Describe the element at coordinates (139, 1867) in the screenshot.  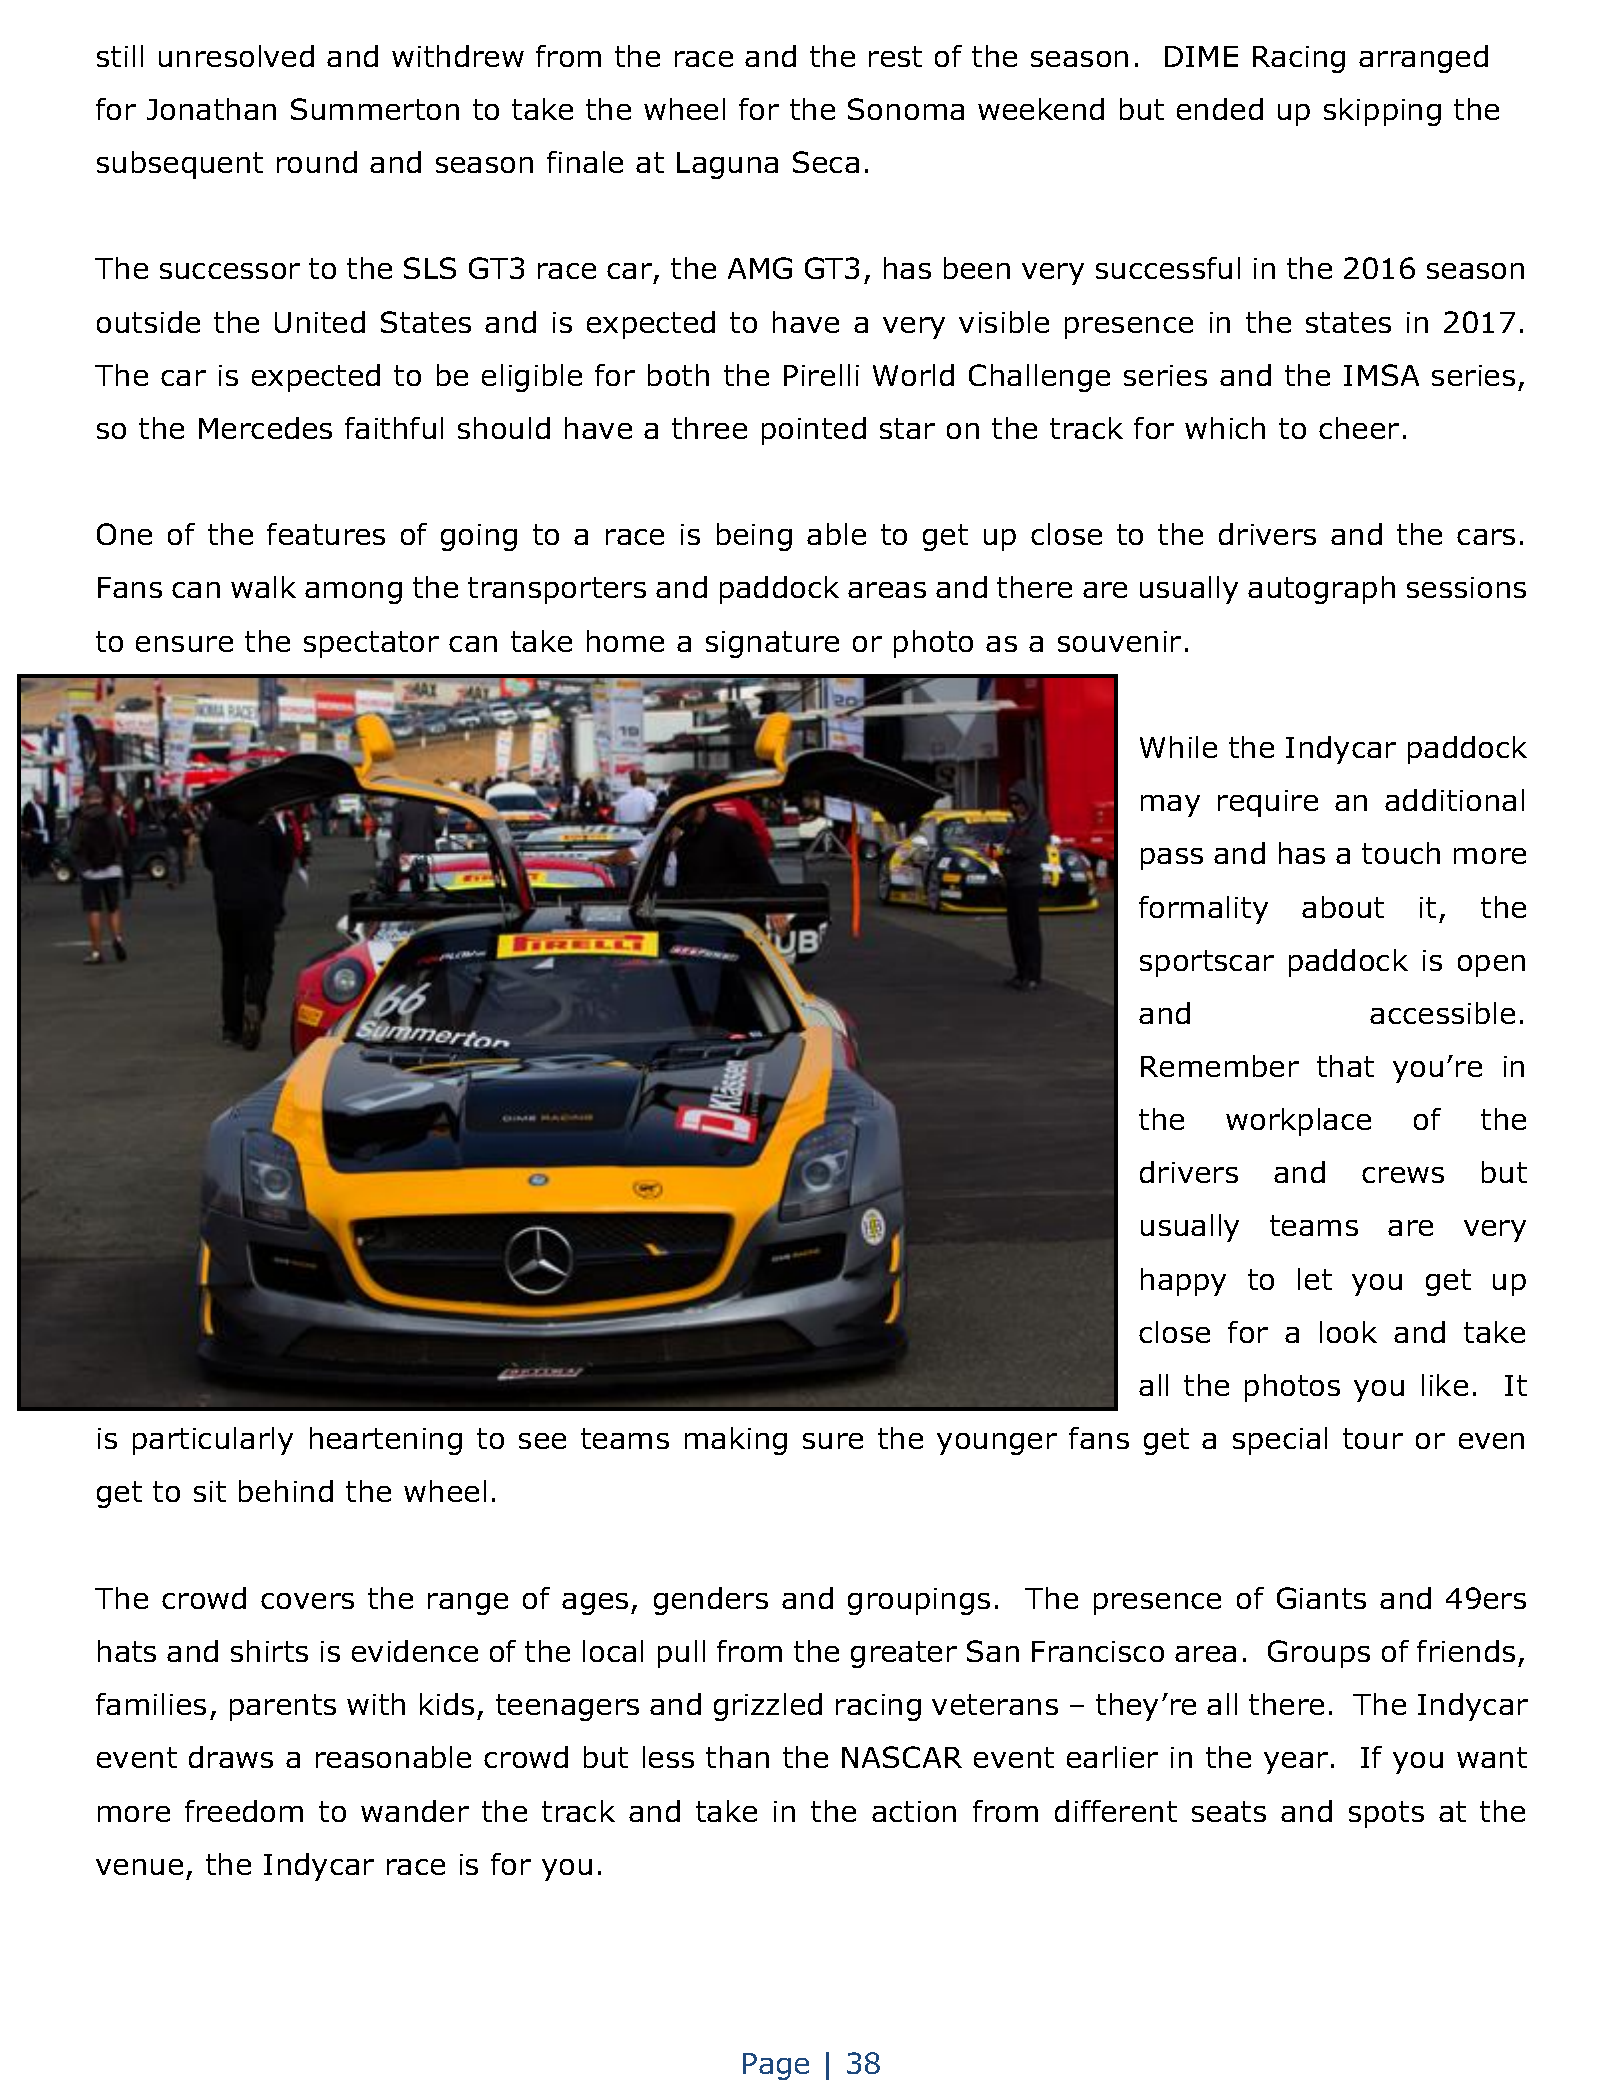
I see `venue` at that location.
